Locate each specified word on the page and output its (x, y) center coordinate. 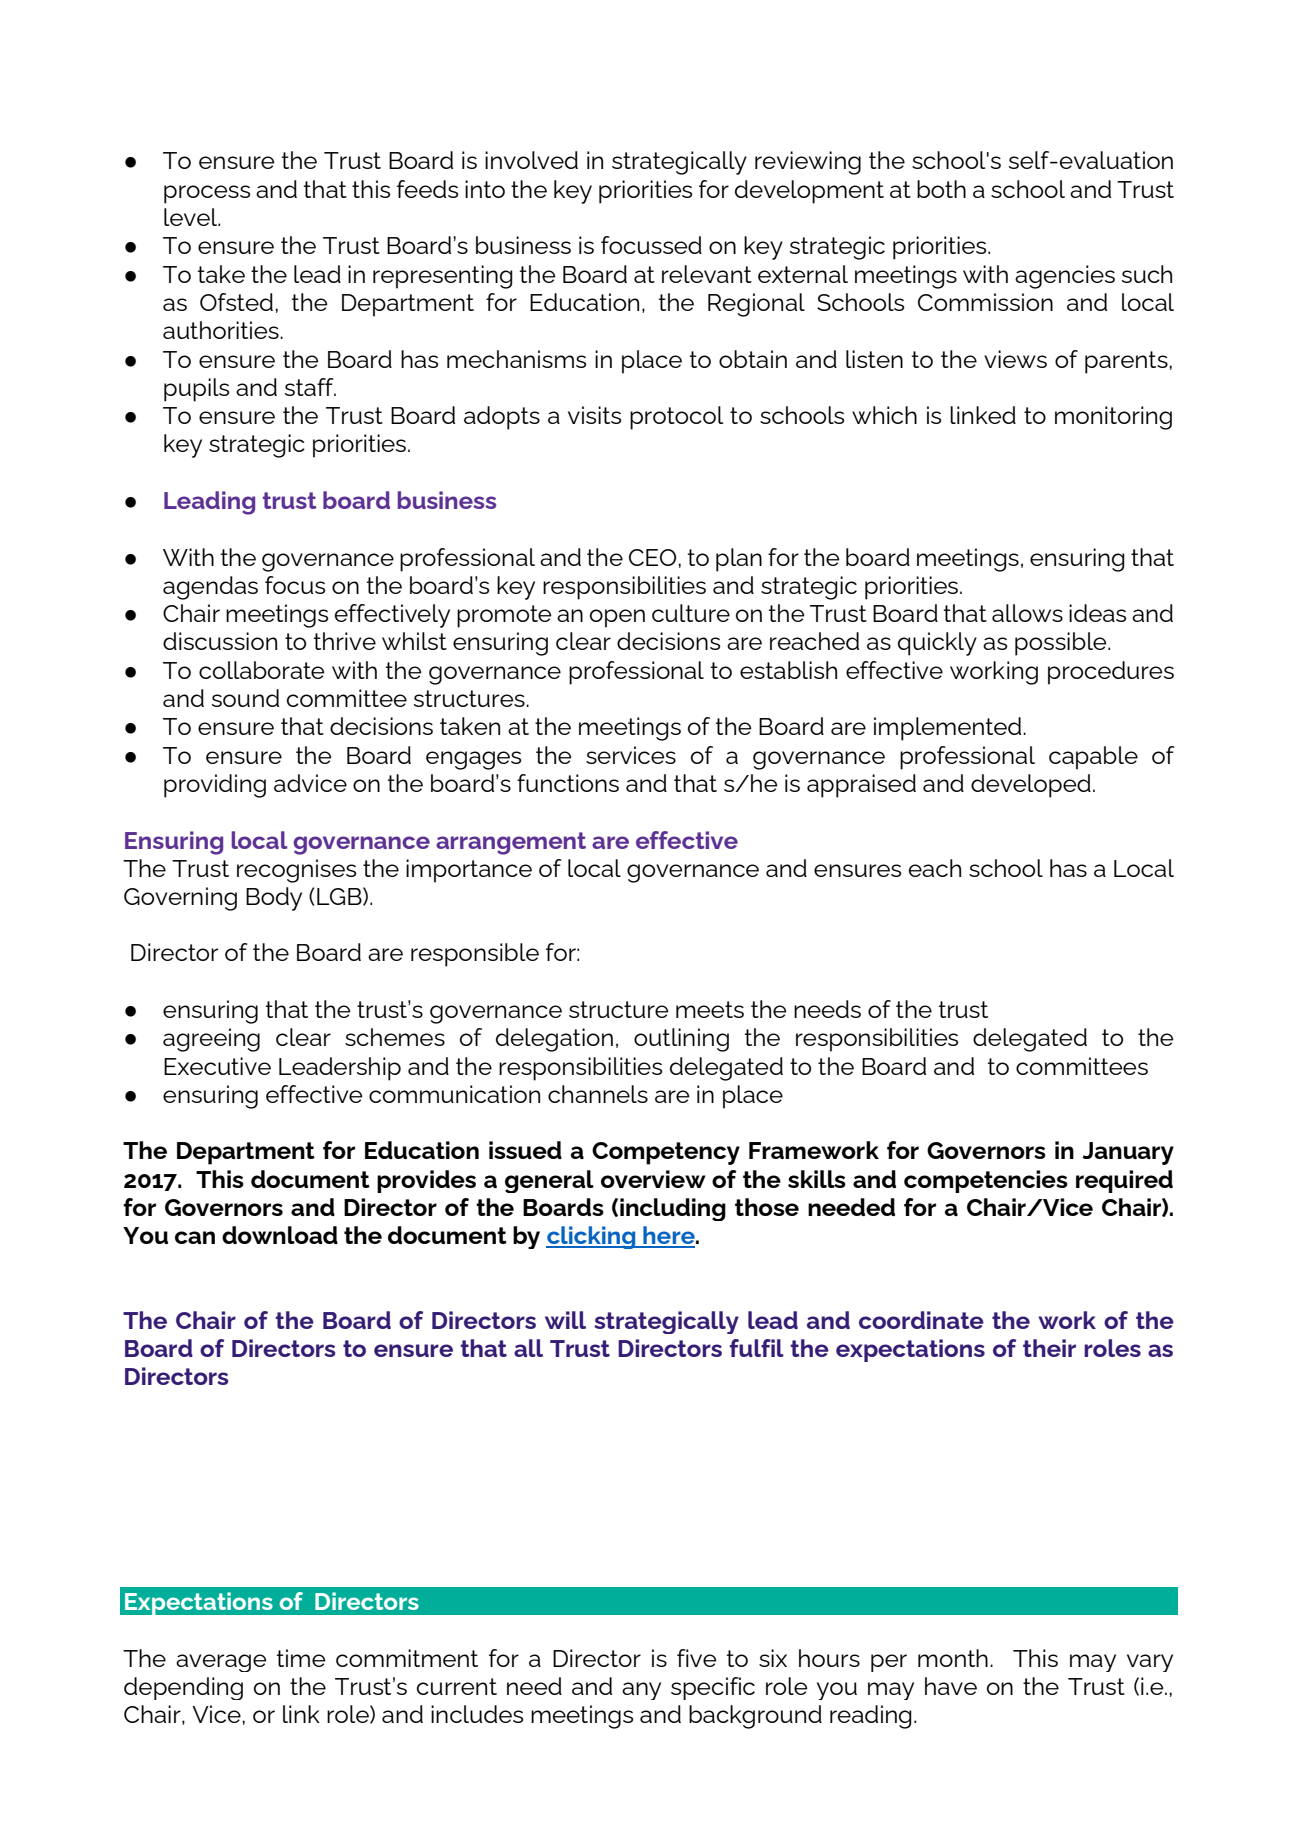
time (301, 1658)
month (953, 1658)
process (207, 194)
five (696, 1658)
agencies (1065, 277)
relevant (707, 274)
